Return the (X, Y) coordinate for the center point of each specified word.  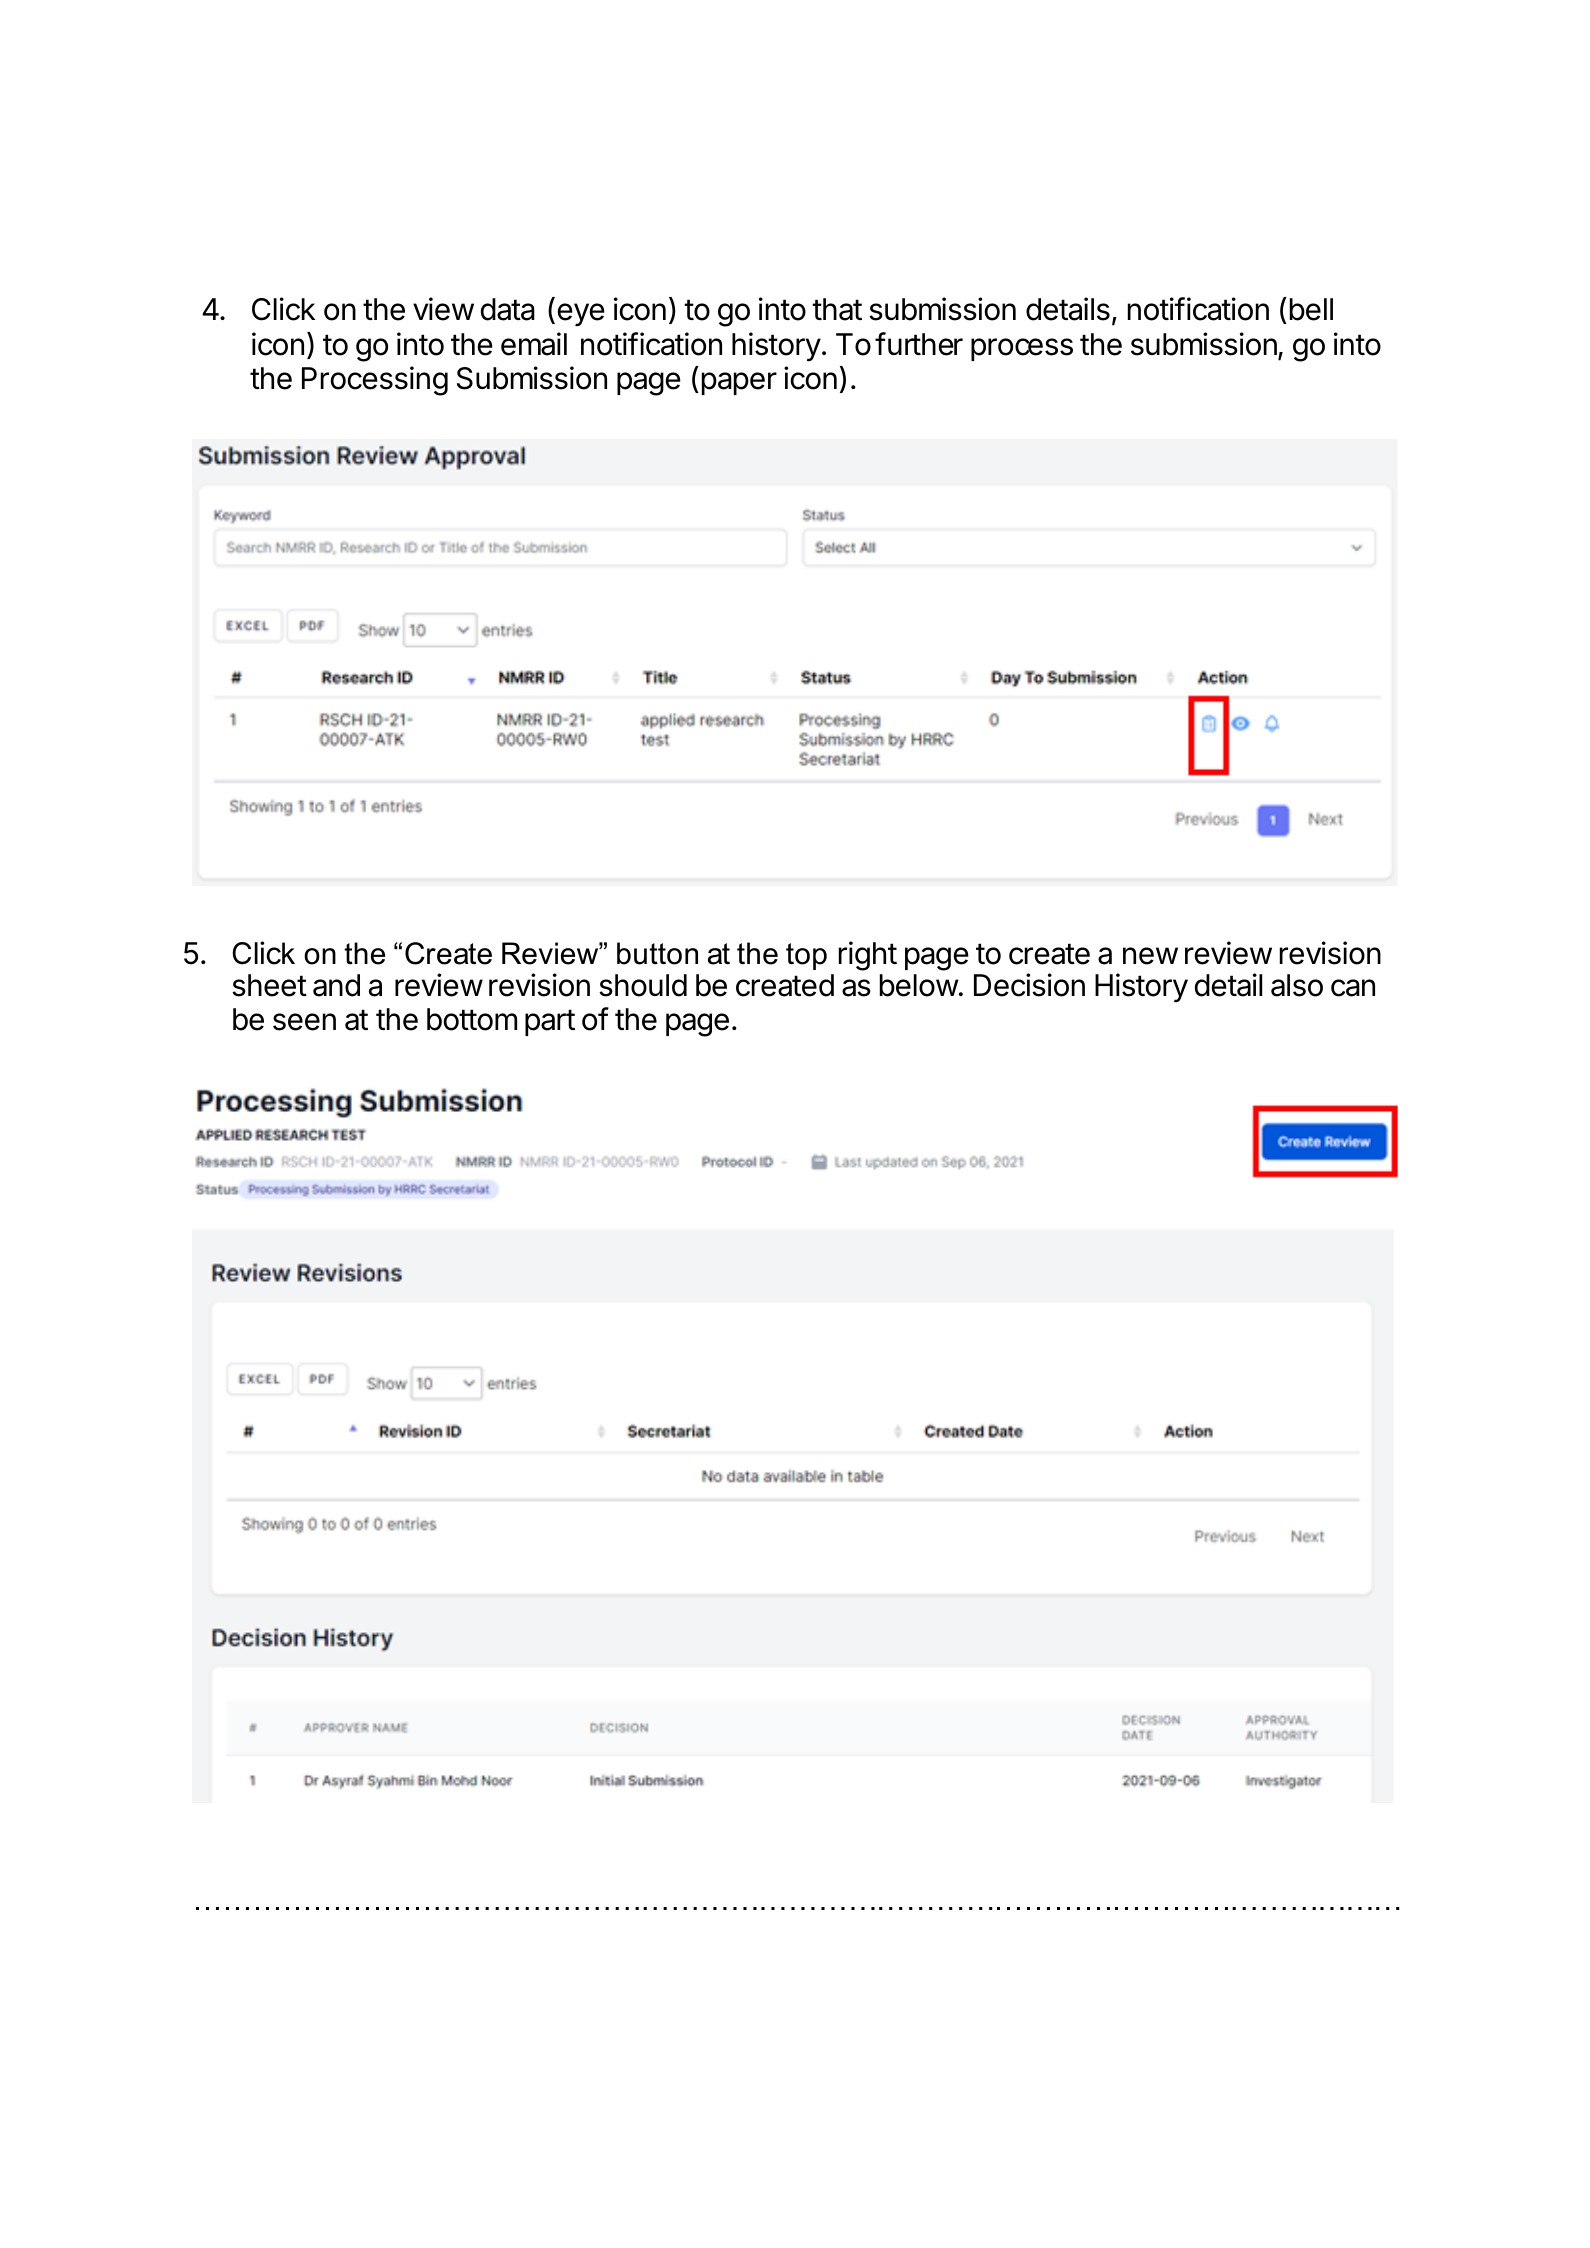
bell (1311, 309)
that (837, 309)
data (507, 309)
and (336, 985)
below (919, 985)
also (1297, 985)
